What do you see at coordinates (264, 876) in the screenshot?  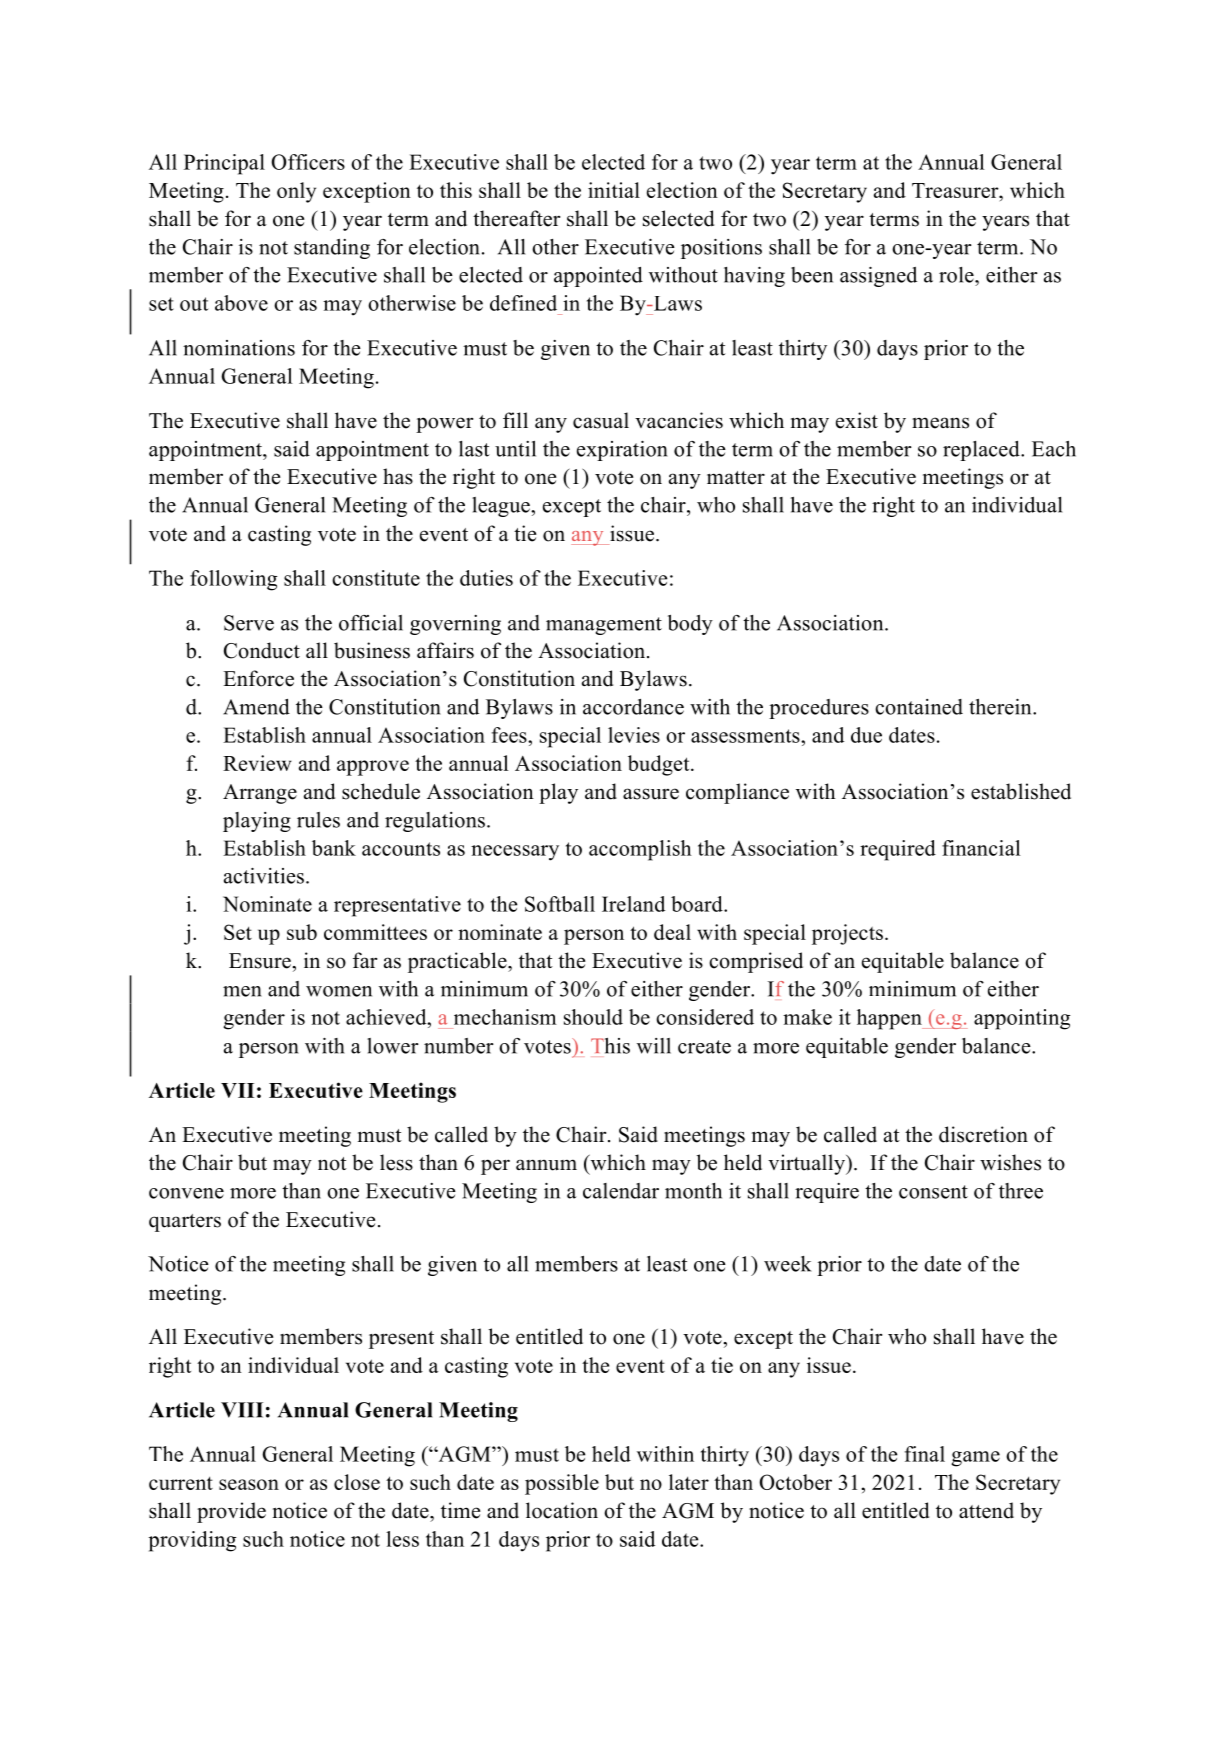 I see `activities` at bounding box center [264, 876].
